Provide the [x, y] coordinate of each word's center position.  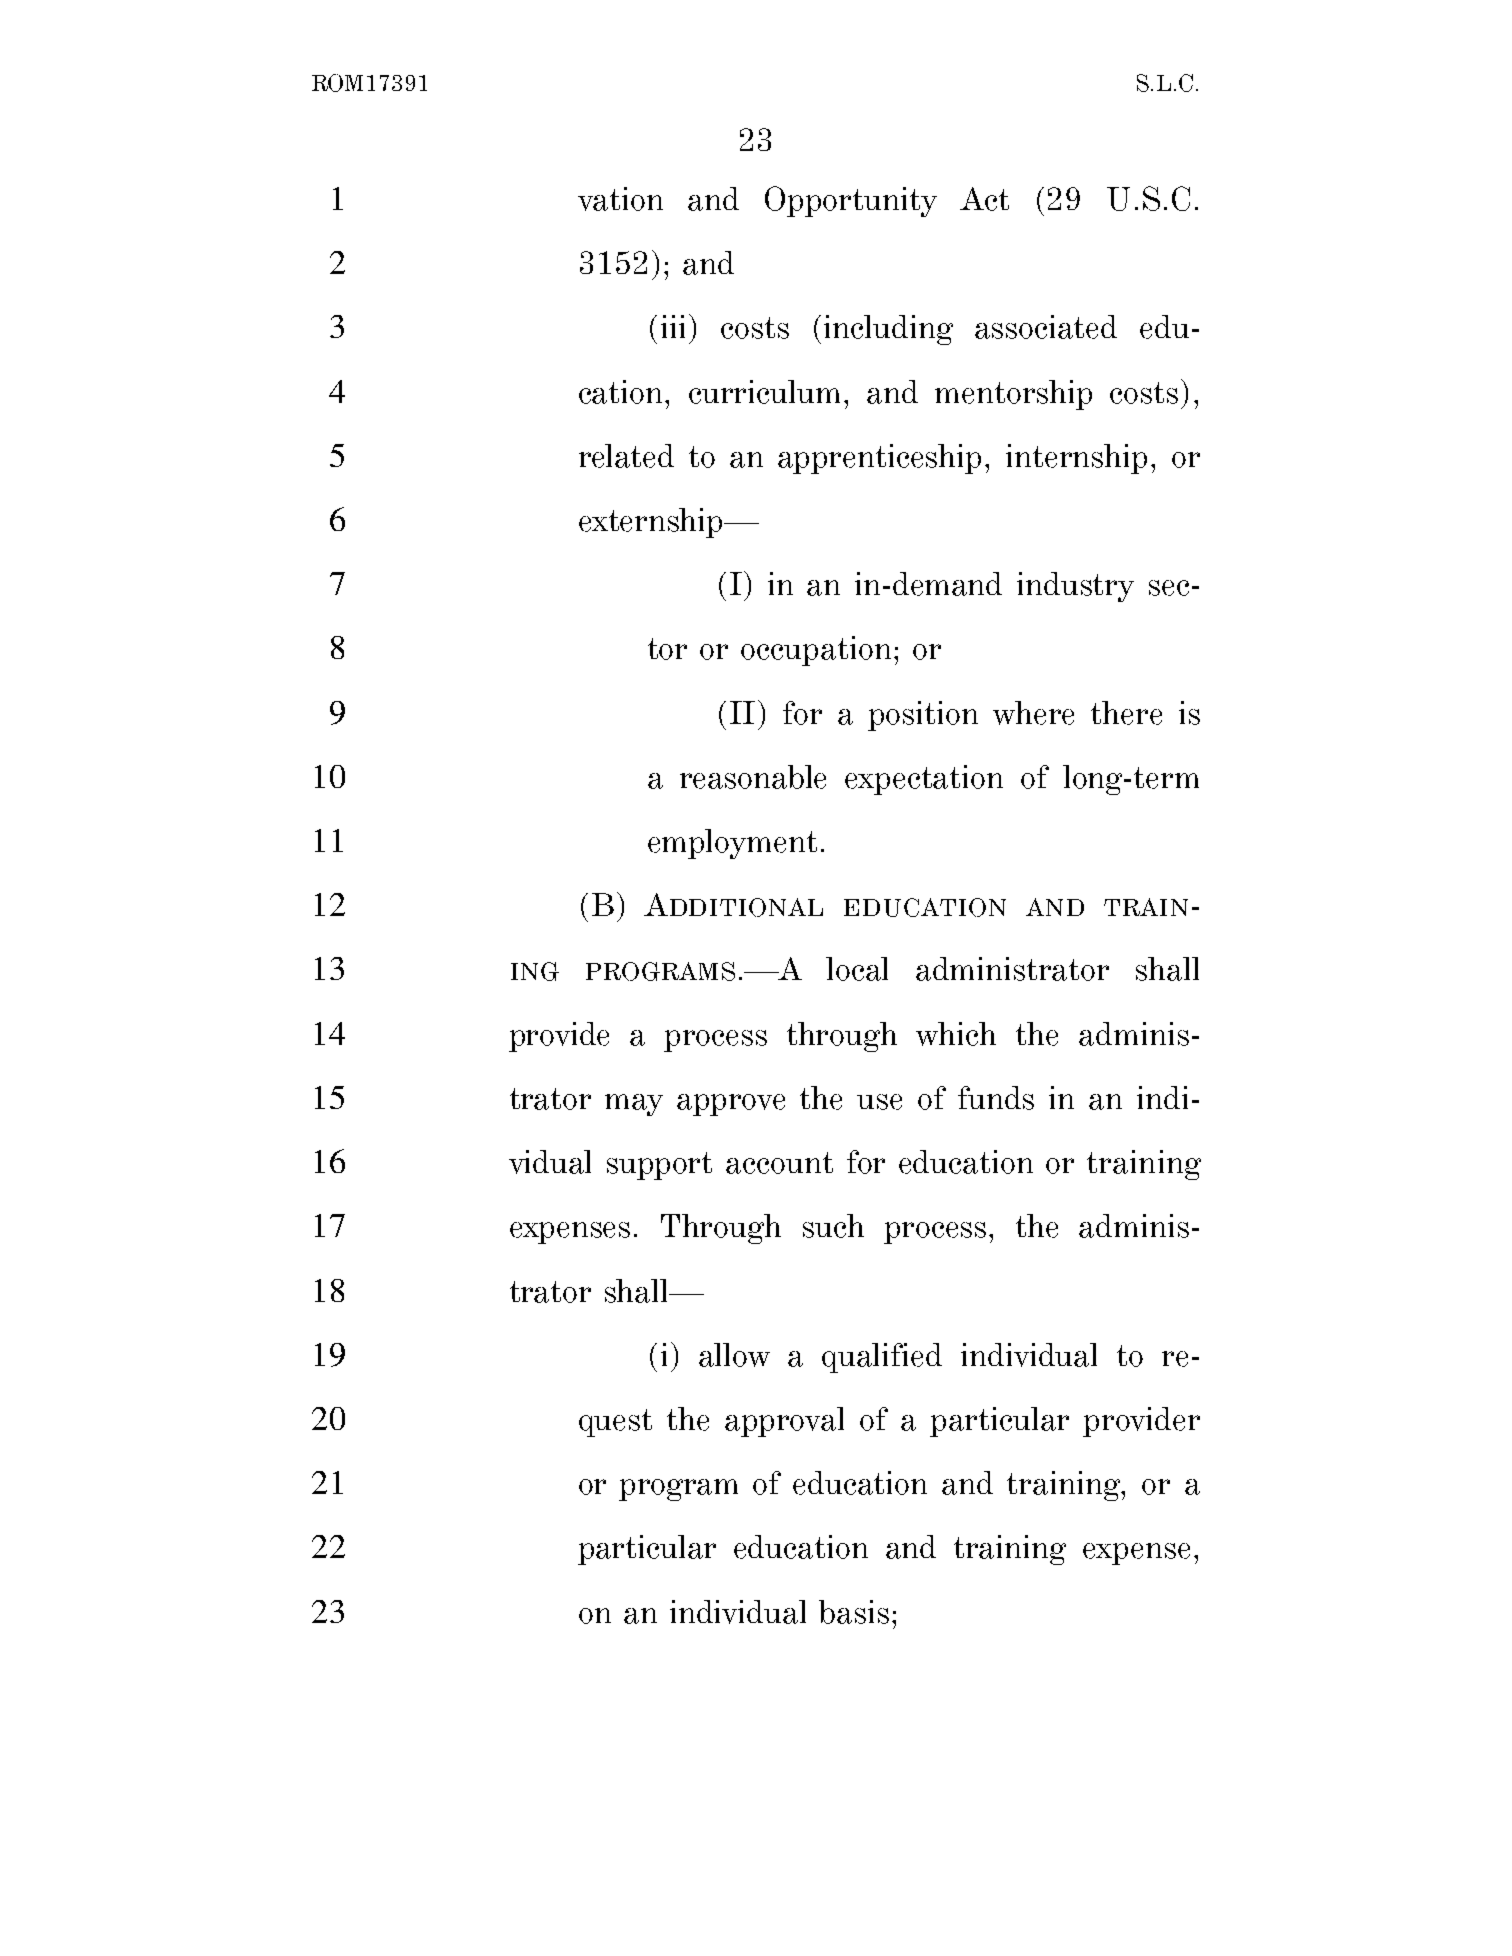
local [857, 969]
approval [784, 1422]
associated [1046, 327]
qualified [882, 1358]
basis [854, 1612]
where [1033, 713]
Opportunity [851, 201]
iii [673, 326]
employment [732, 844]
